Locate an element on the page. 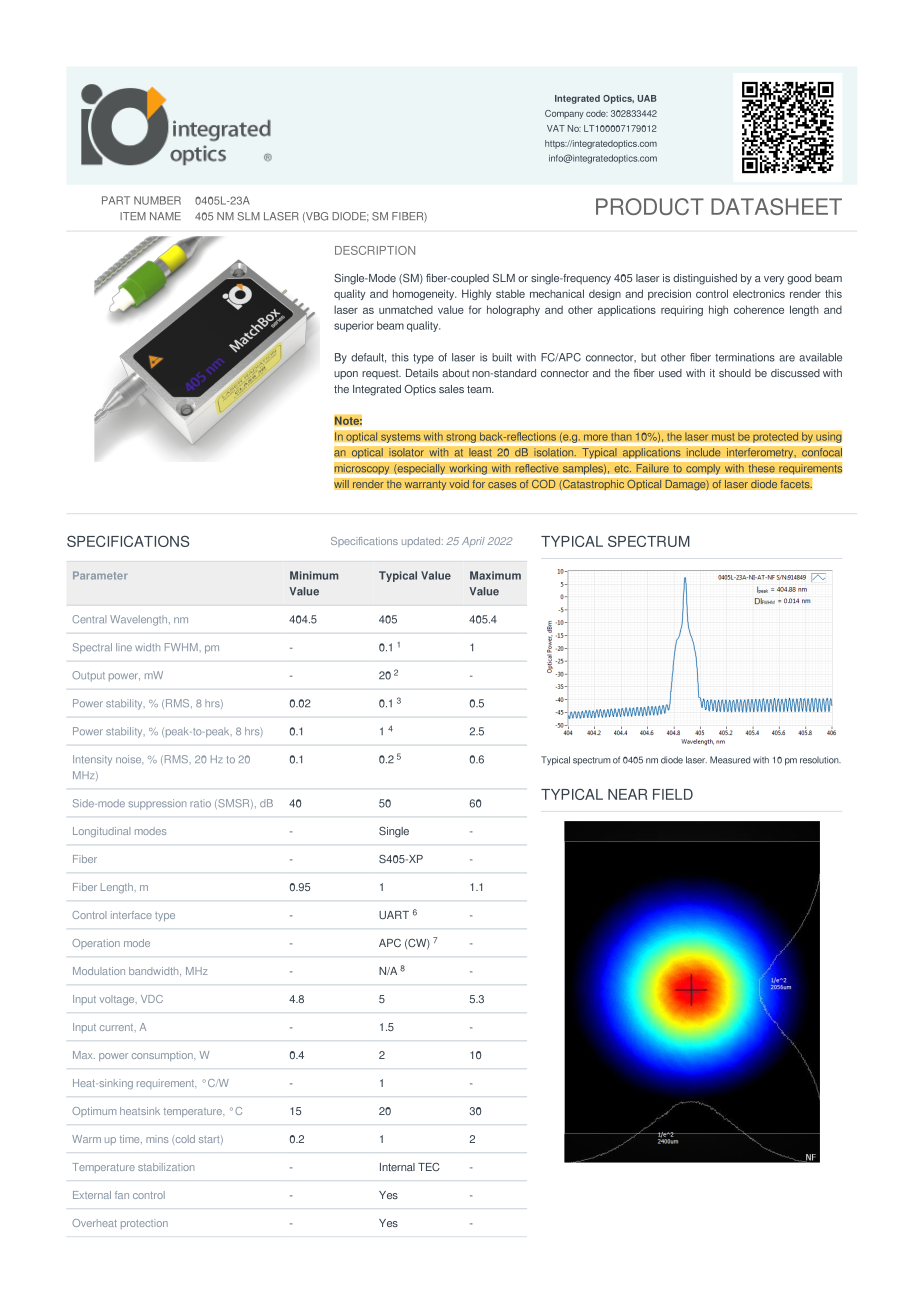  Maximum is located at coordinates (495, 575).
